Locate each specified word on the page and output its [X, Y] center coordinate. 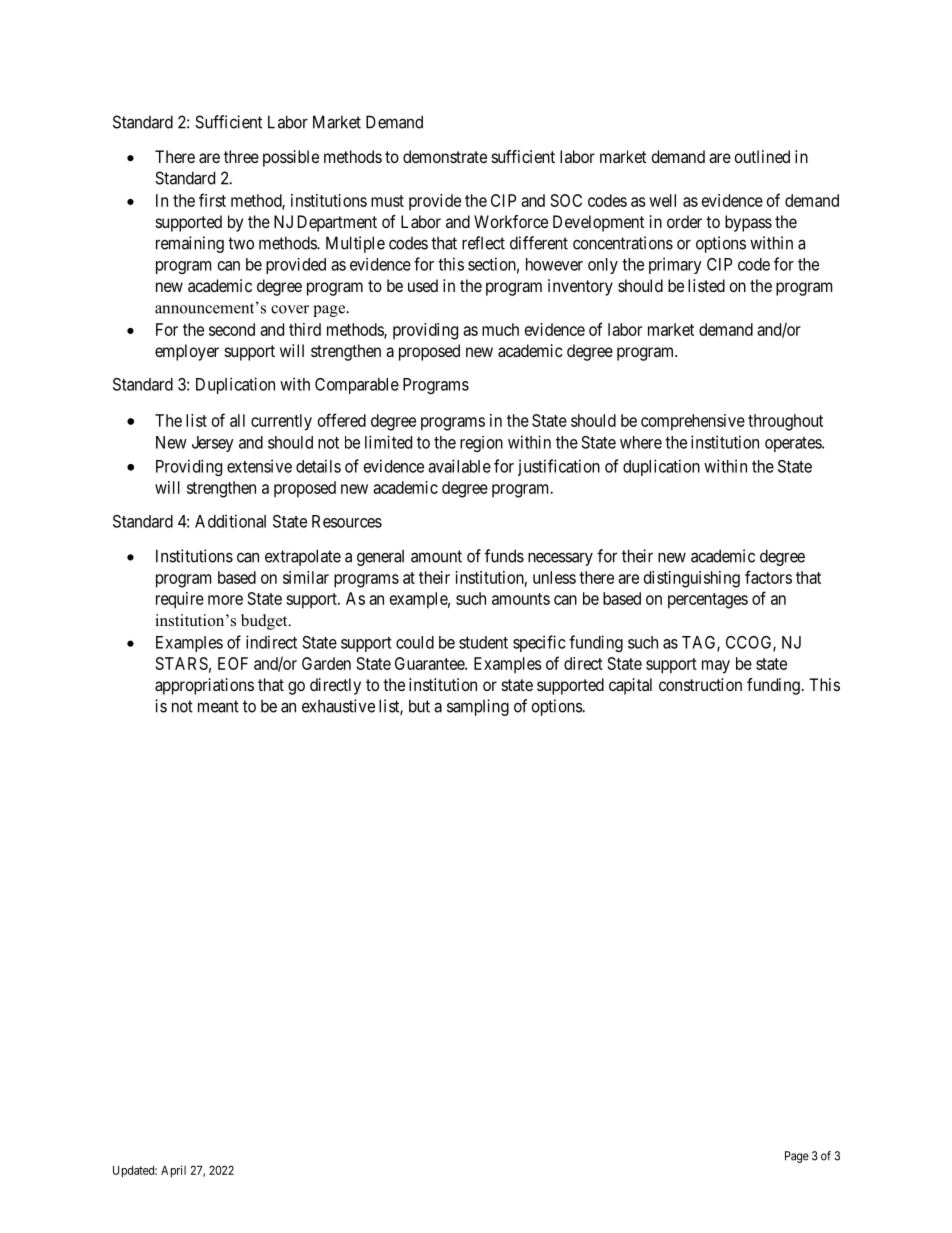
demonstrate [445, 156]
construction [700, 684]
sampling [478, 707]
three [241, 156]
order [684, 221]
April [173, 1171]
